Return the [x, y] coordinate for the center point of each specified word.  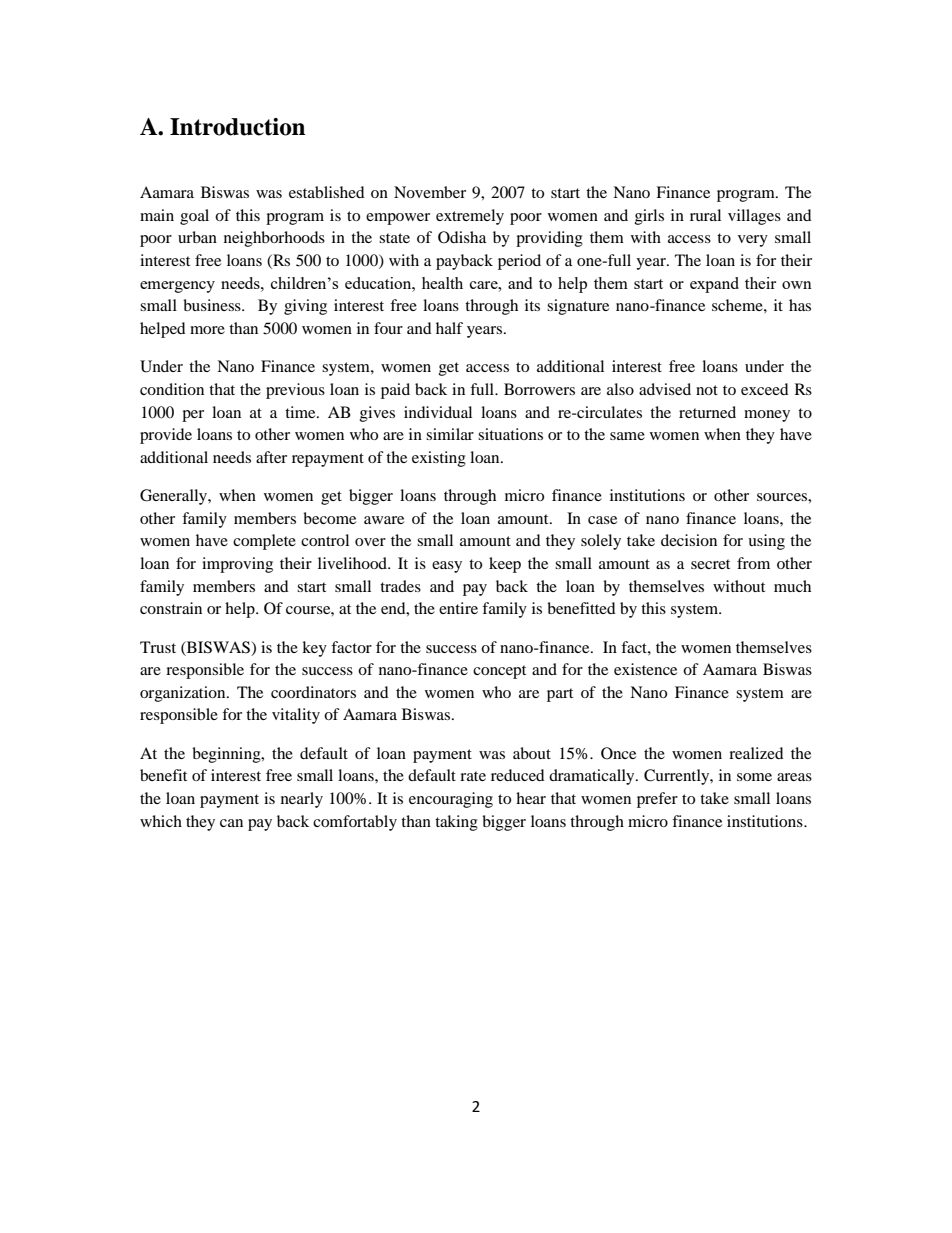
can [231, 823]
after [271, 457]
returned [707, 412]
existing [439, 459]
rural [705, 215]
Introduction [237, 127]
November [430, 192]
